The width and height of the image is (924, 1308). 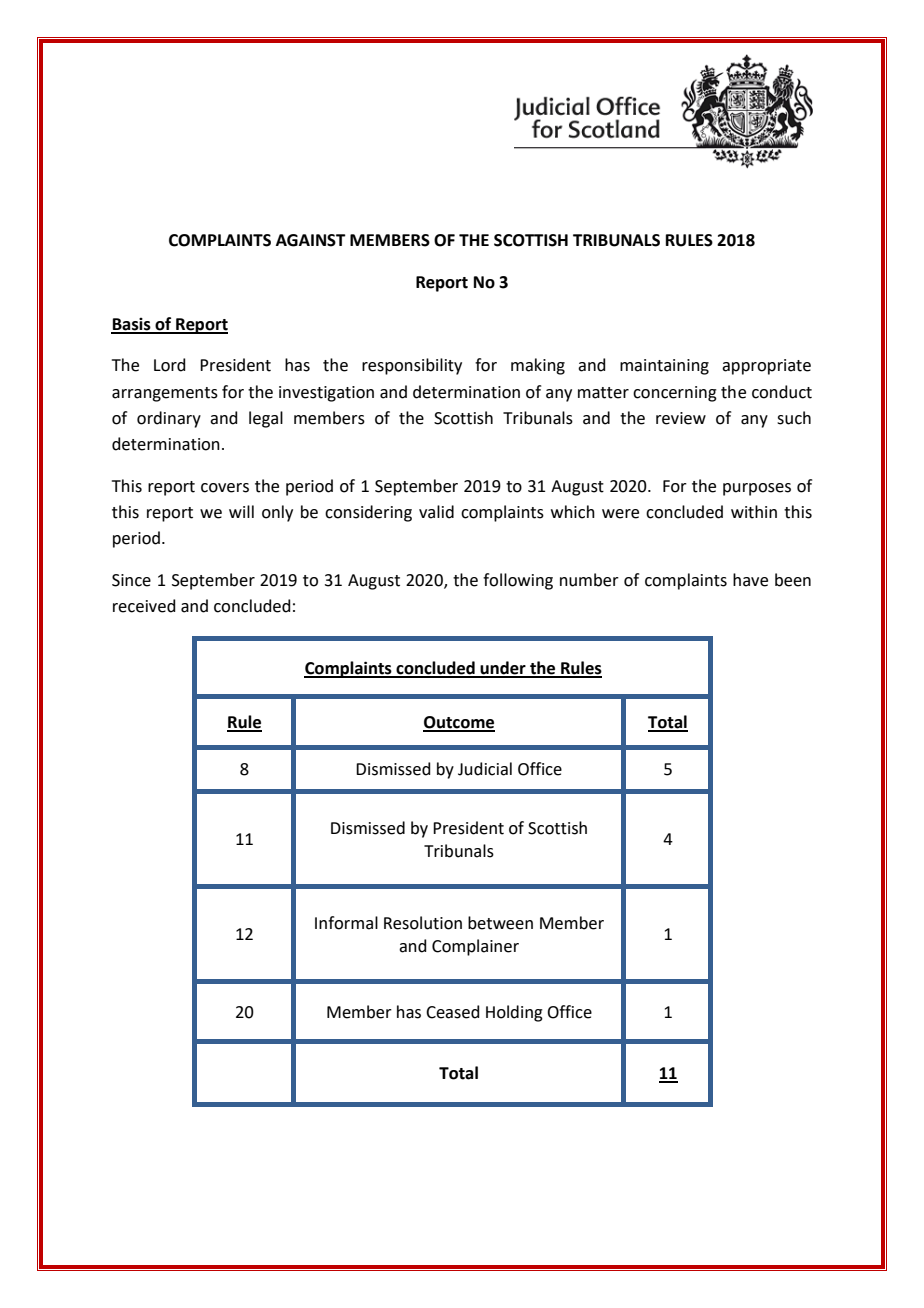 What do you see at coordinates (750, 580) in the image?
I see `have` at bounding box center [750, 580].
